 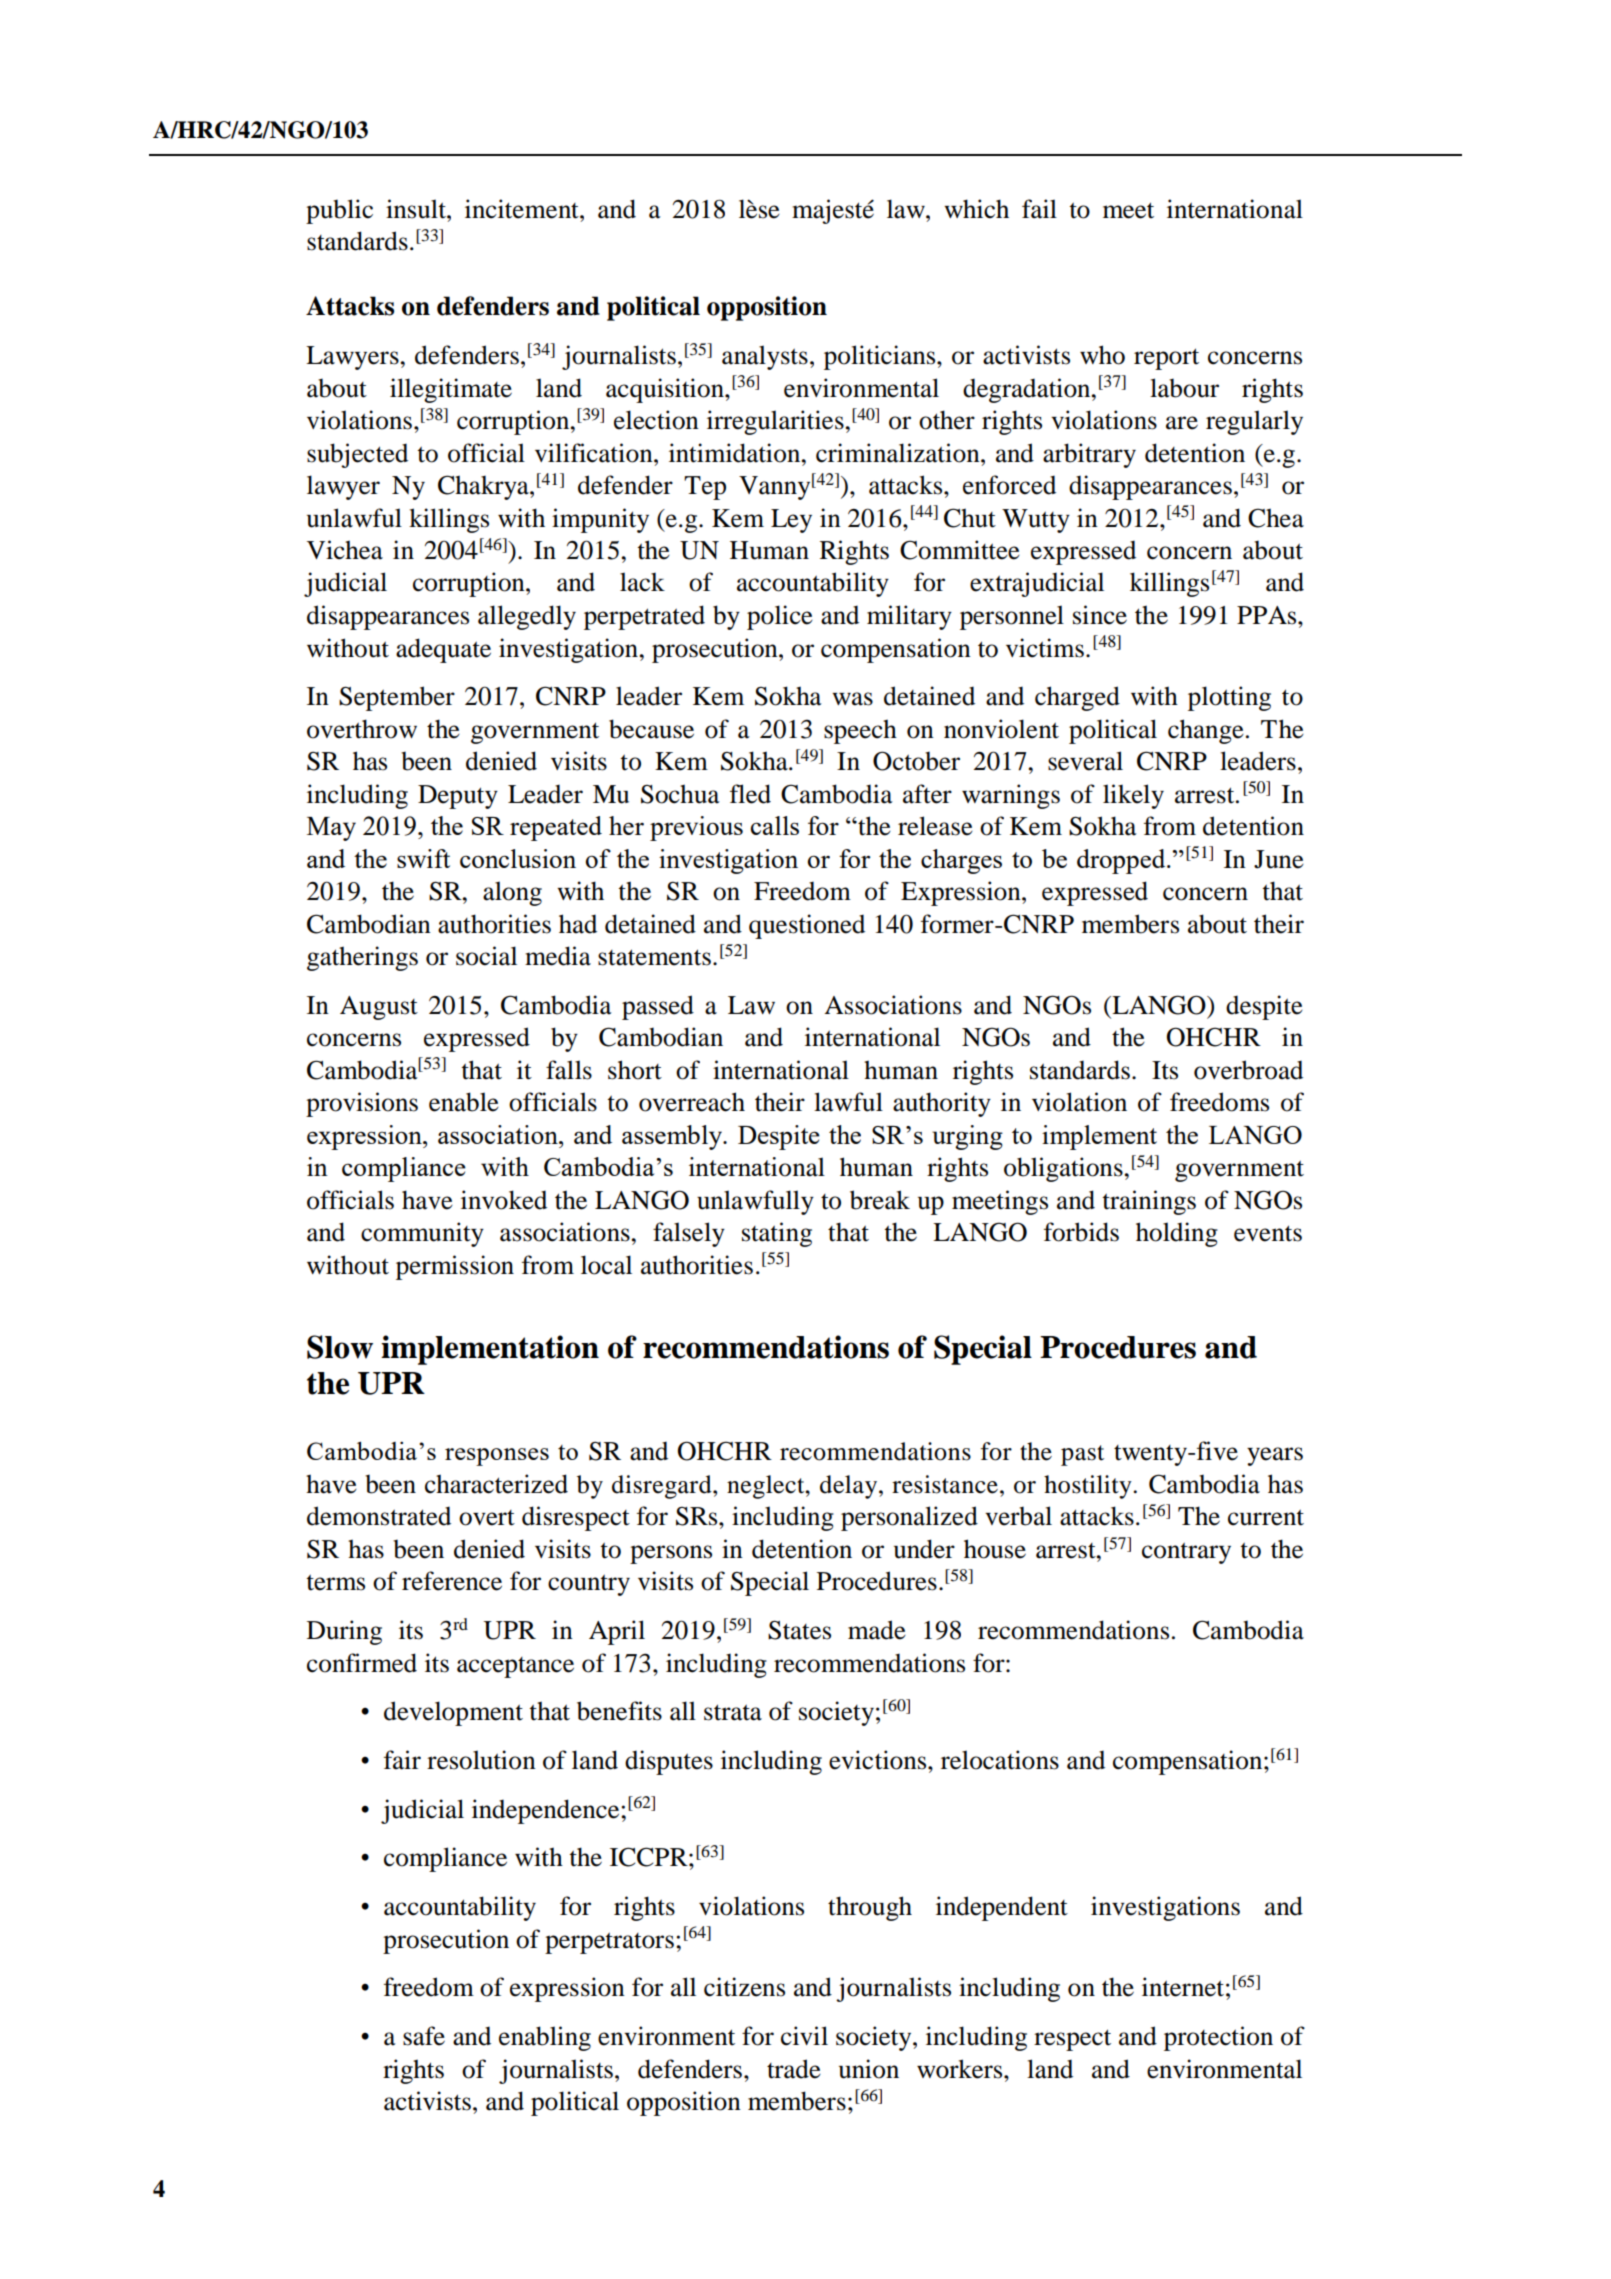 What do you see at coordinates (1133, 796) in the document?
I see `likely` at bounding box center [1133, 796].
